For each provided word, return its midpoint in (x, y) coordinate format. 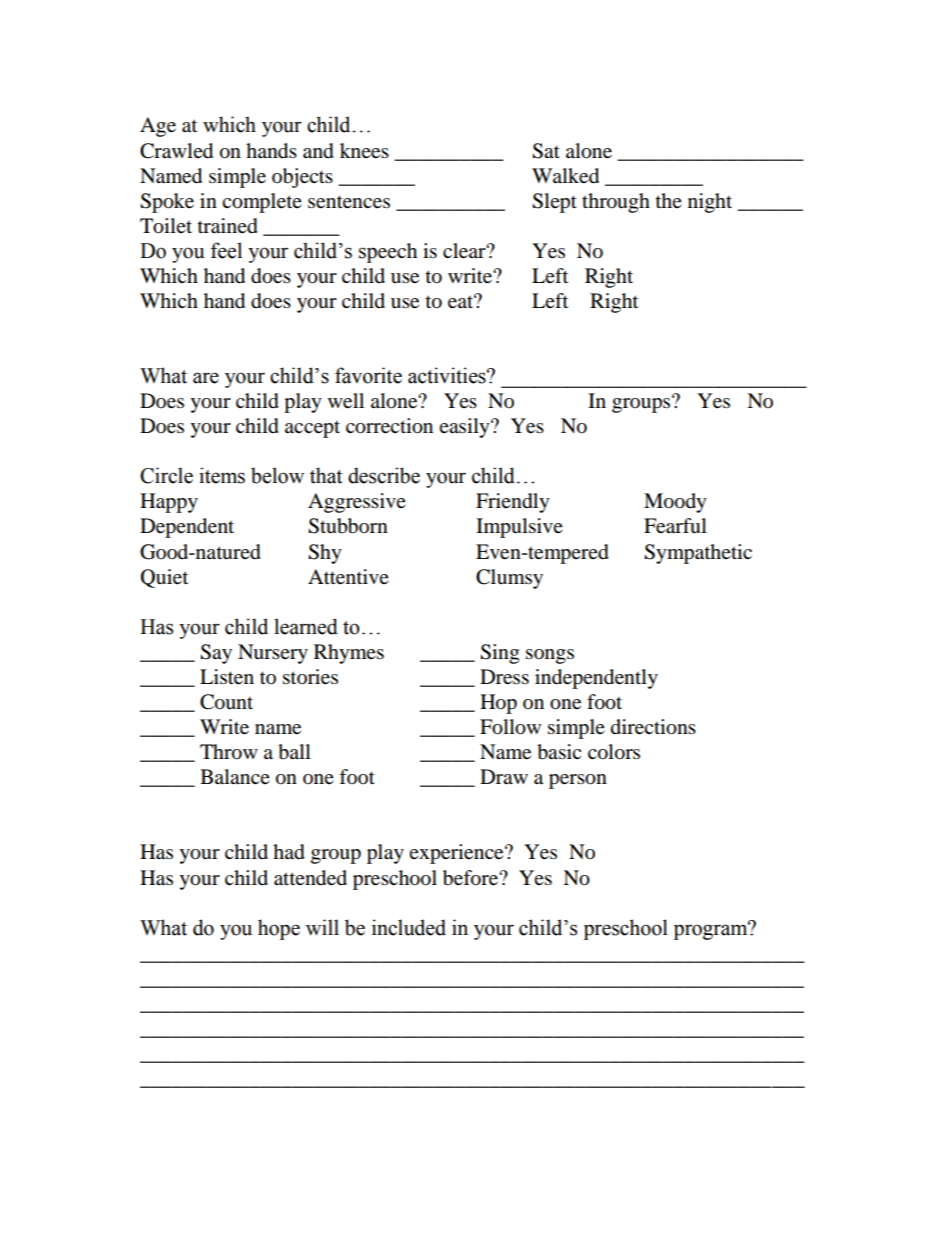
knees (364, 151)
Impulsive (519, 528)
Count (226, 702)
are (206, 378)
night (710, 203)
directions (653, 727)
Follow (510, 727)
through (616, 203)
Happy (169, 503)
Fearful (675, 526)
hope (279, 929)
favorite (368, 375)
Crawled (176, 151)
